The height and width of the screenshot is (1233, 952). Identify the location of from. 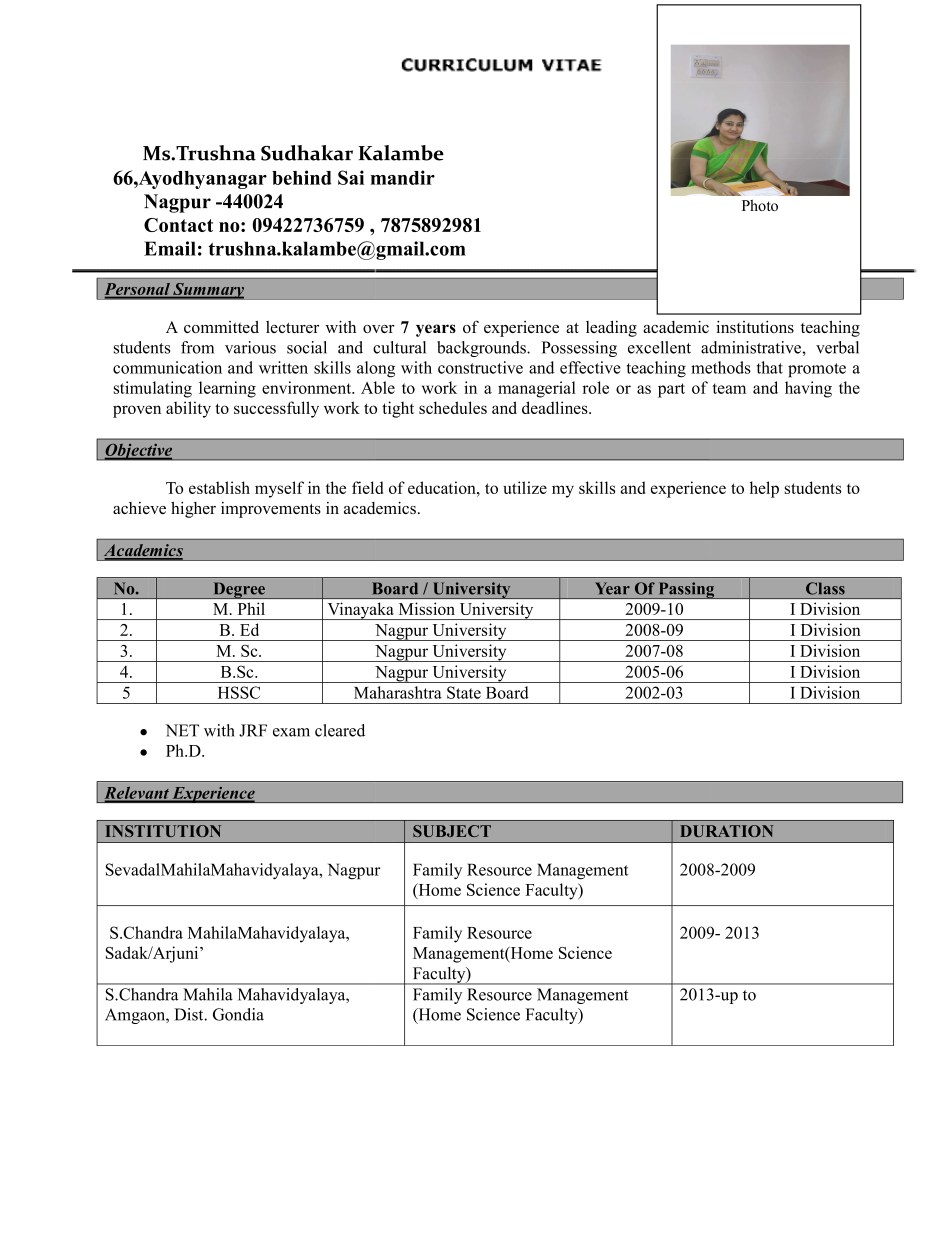
(197, 347).
